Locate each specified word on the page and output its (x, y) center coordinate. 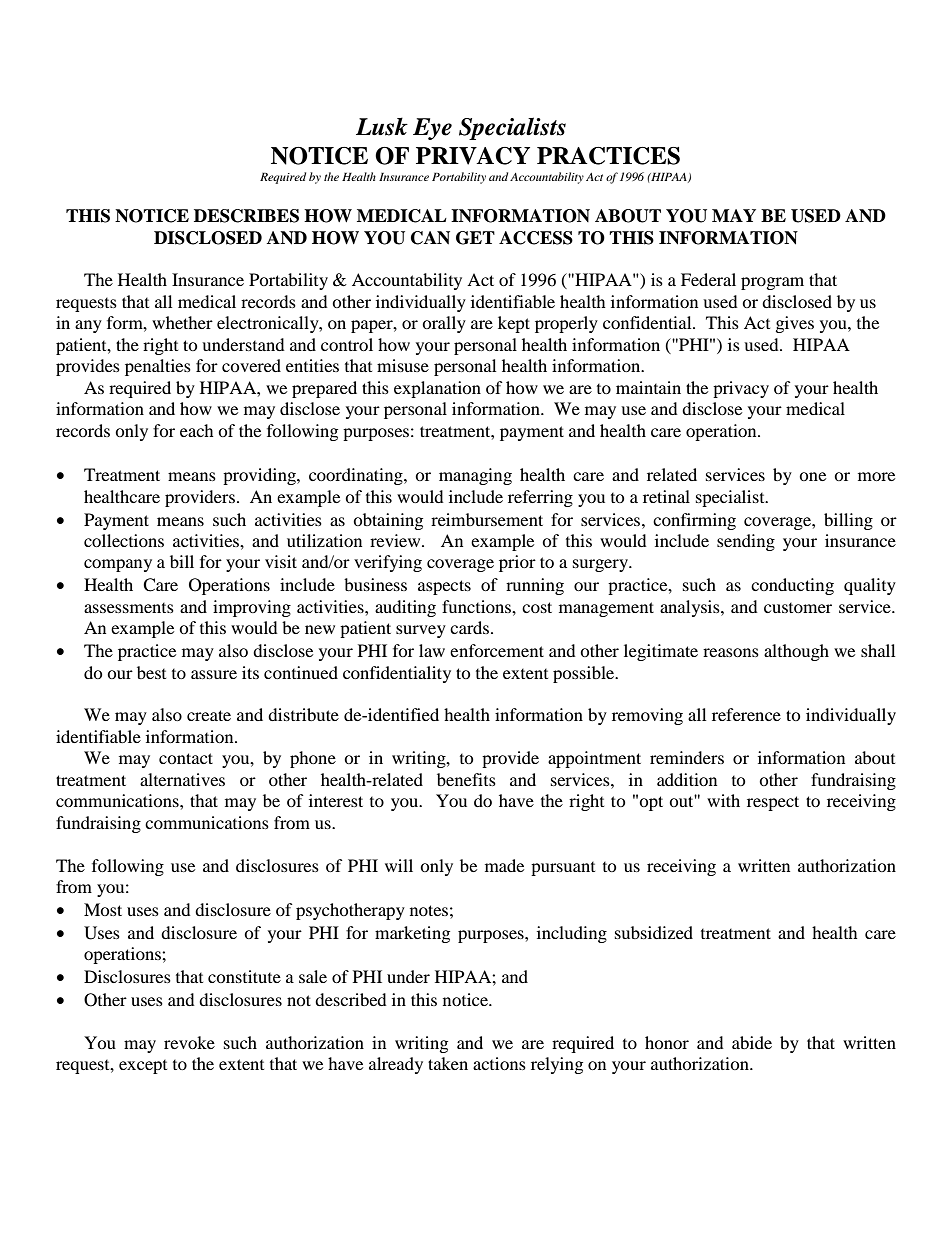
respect (773, 803)
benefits (466, 779)
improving (252, 608)
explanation (437, 389)
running (535, 586)
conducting (792, 586)
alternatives (182, 779)
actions (499, 1063)
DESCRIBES (246, 216)
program (772, 283)
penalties (158, 367)
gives (795, 324)
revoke (189, 1042)
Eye (432, 129)
